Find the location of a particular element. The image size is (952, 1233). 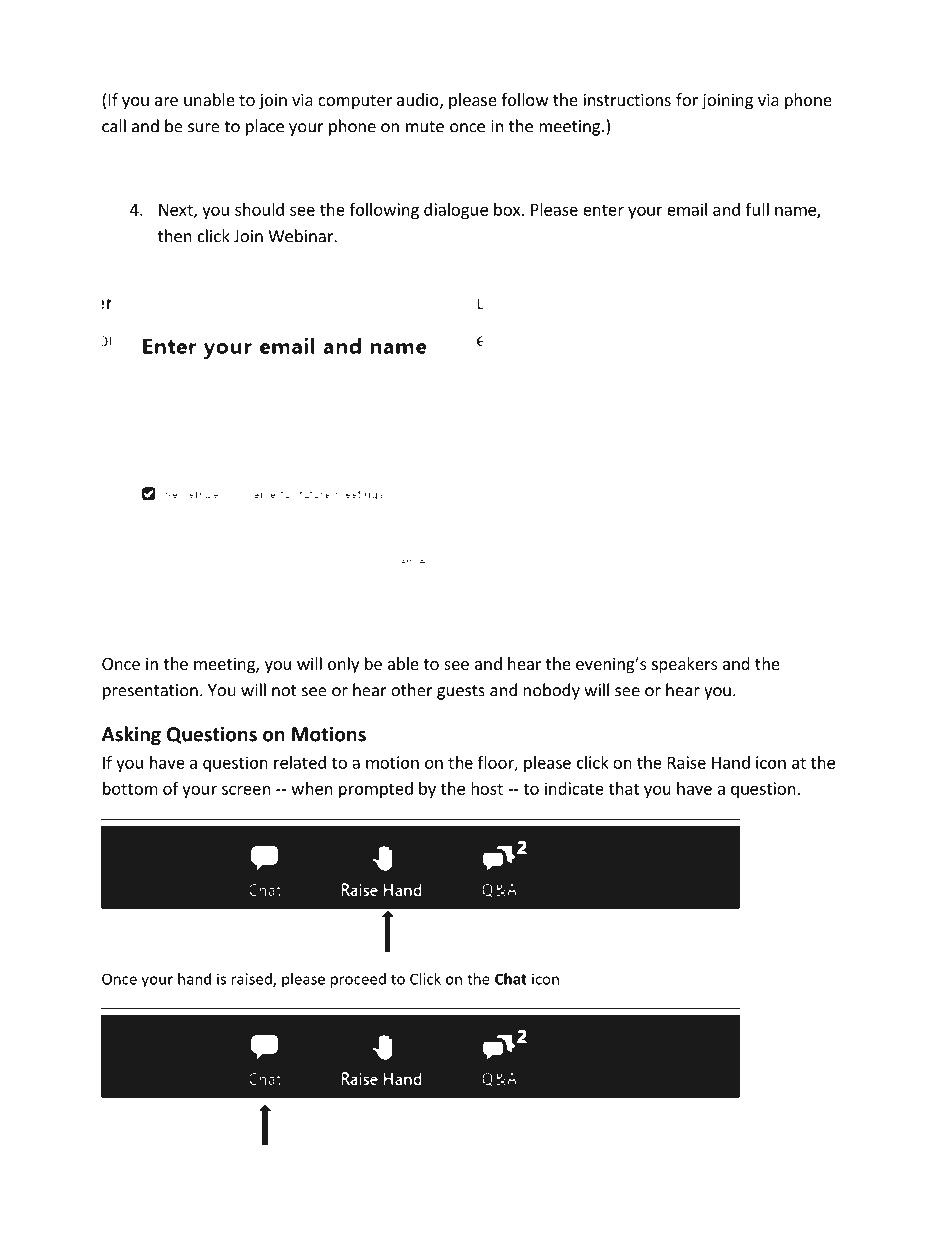

guests is located at coordinates (461, 692).
